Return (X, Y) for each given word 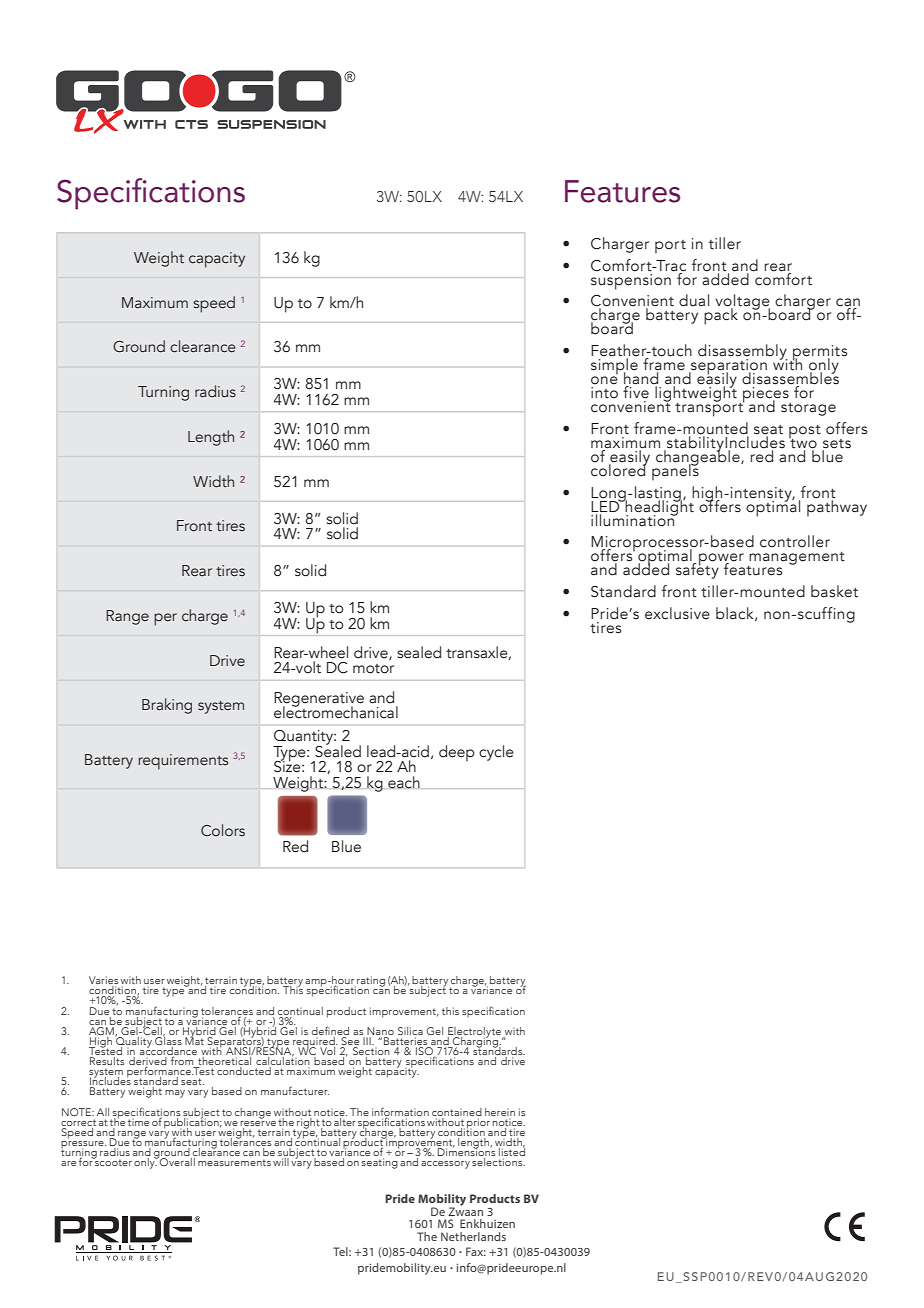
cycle (496, 753)
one (604, 379)
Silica (410, 1031)
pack (721, 315)
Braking (167, 706)
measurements (234, 1162)
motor (373, 669)
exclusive (677, 613)
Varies (103, 981)
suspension (631, 280)
